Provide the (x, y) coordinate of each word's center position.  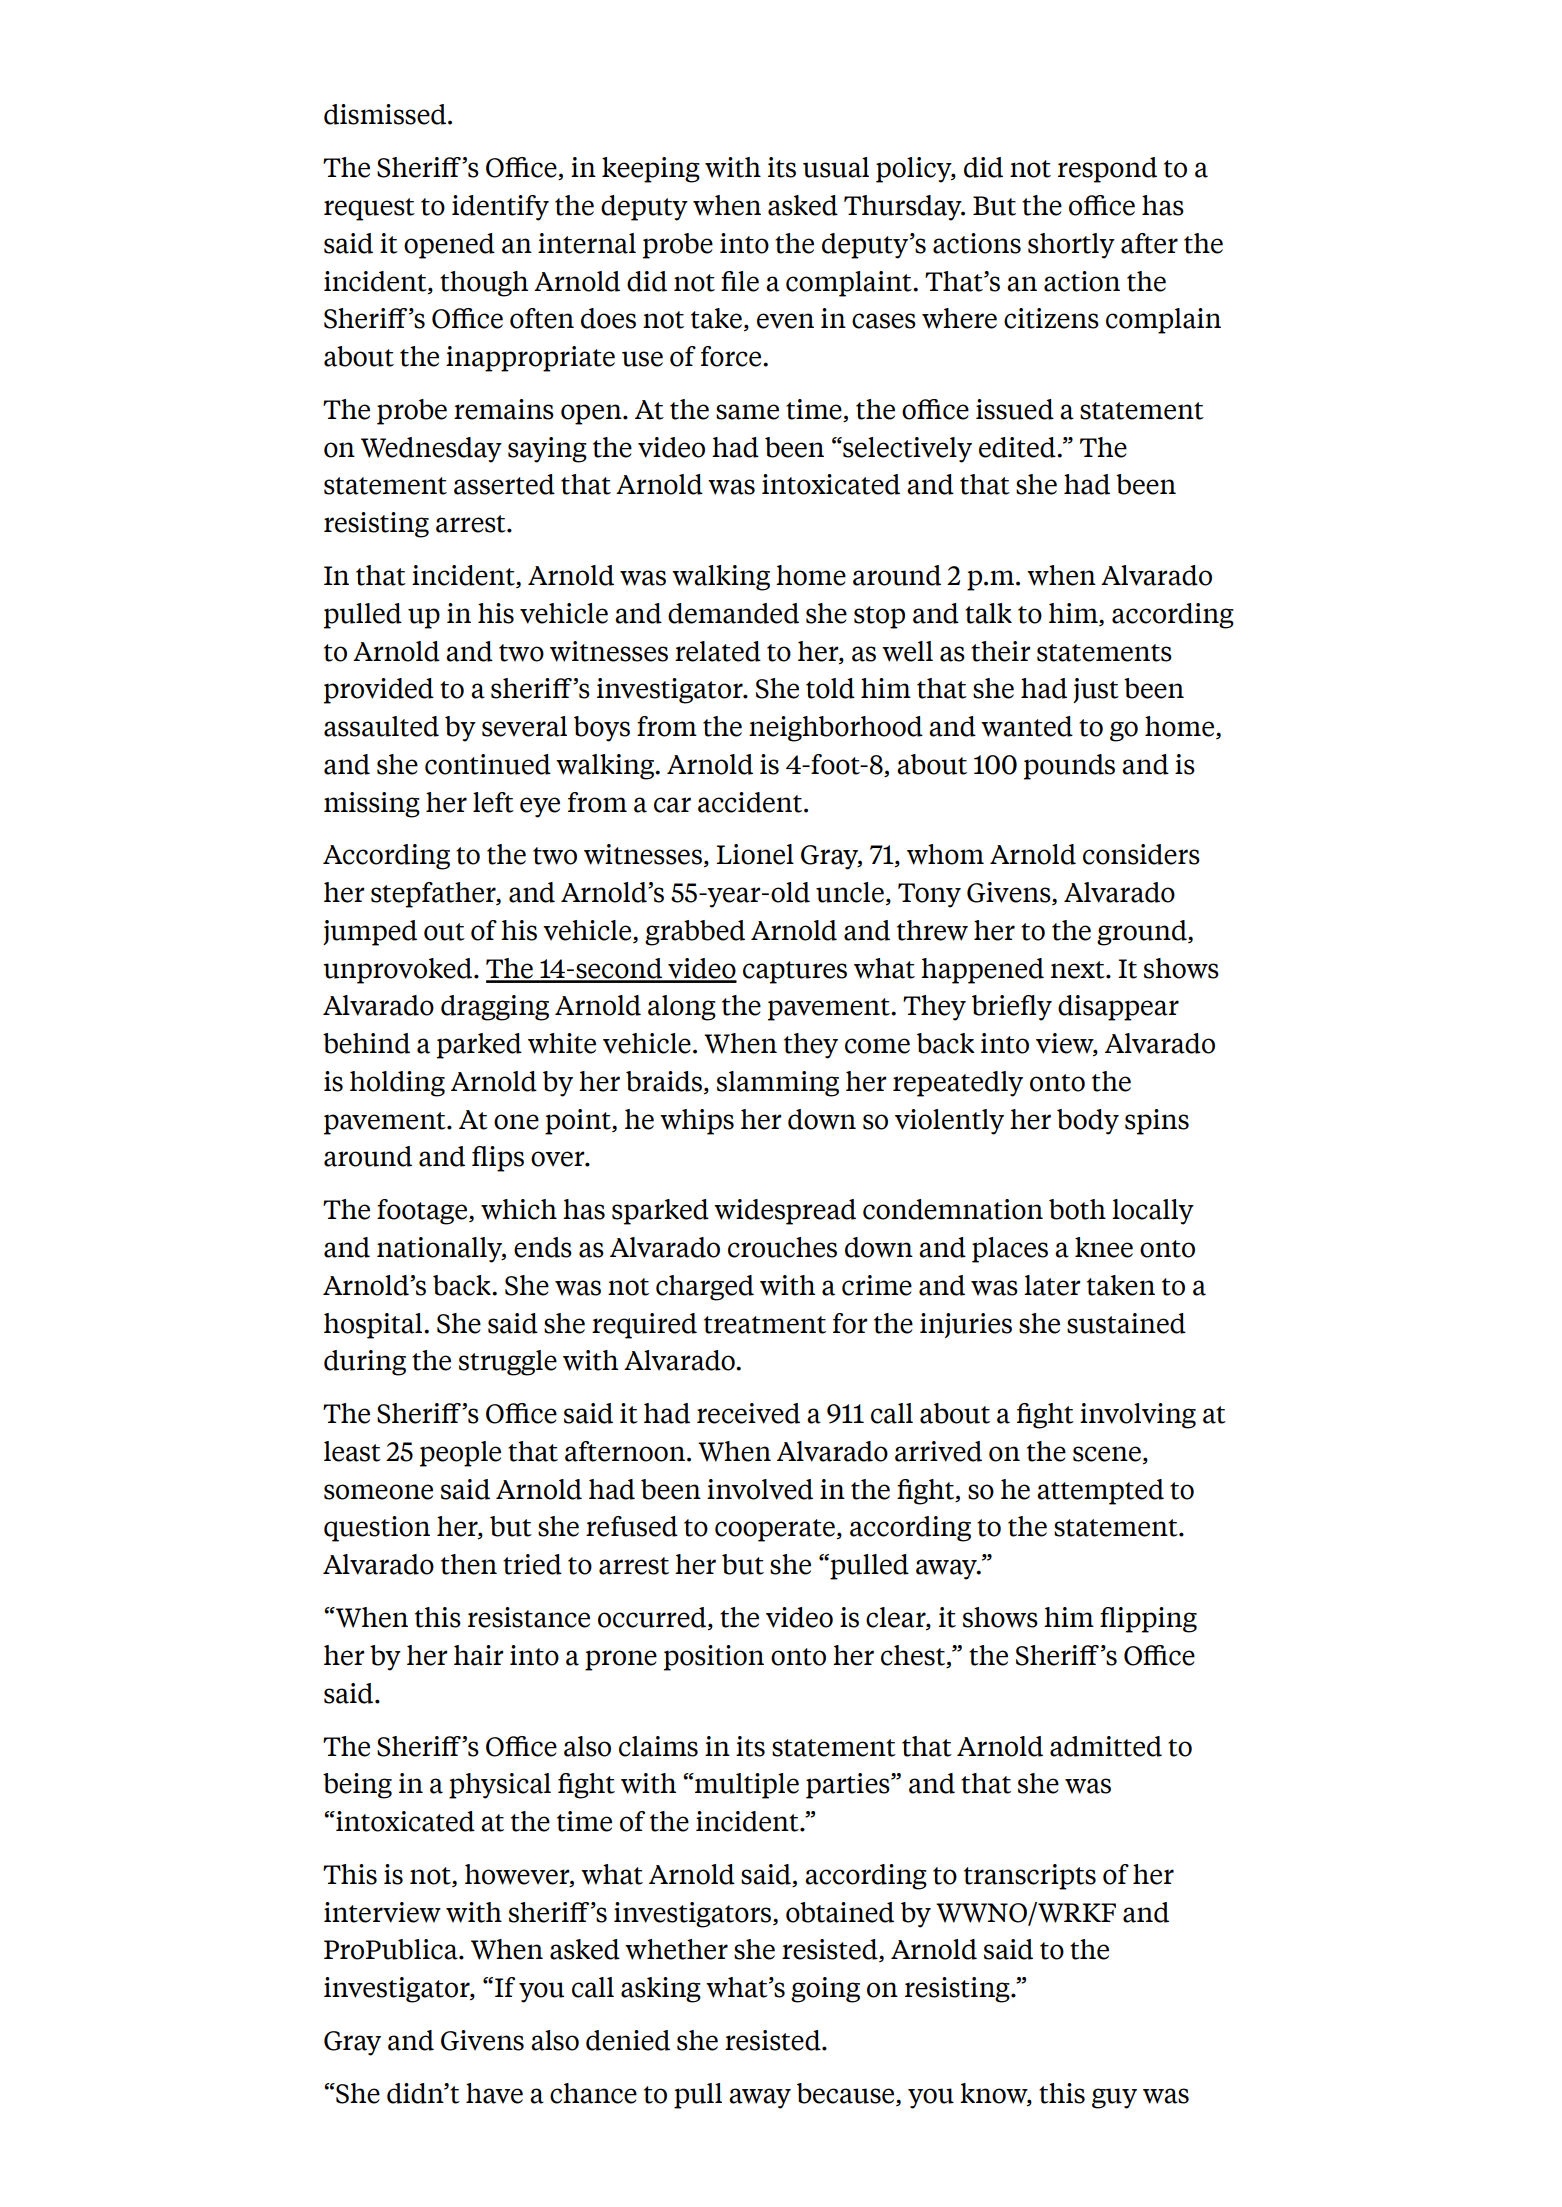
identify (500, 208)
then (469, 1564)
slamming (778, 1084)
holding (397, 1084)
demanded (733, 613)
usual (836, 167)
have (494, 2093)
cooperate (775, 1530)
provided (379, 691)
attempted (1100, 1492)
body (1088, 1122)
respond (1107, 170)
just (1096, 690)
